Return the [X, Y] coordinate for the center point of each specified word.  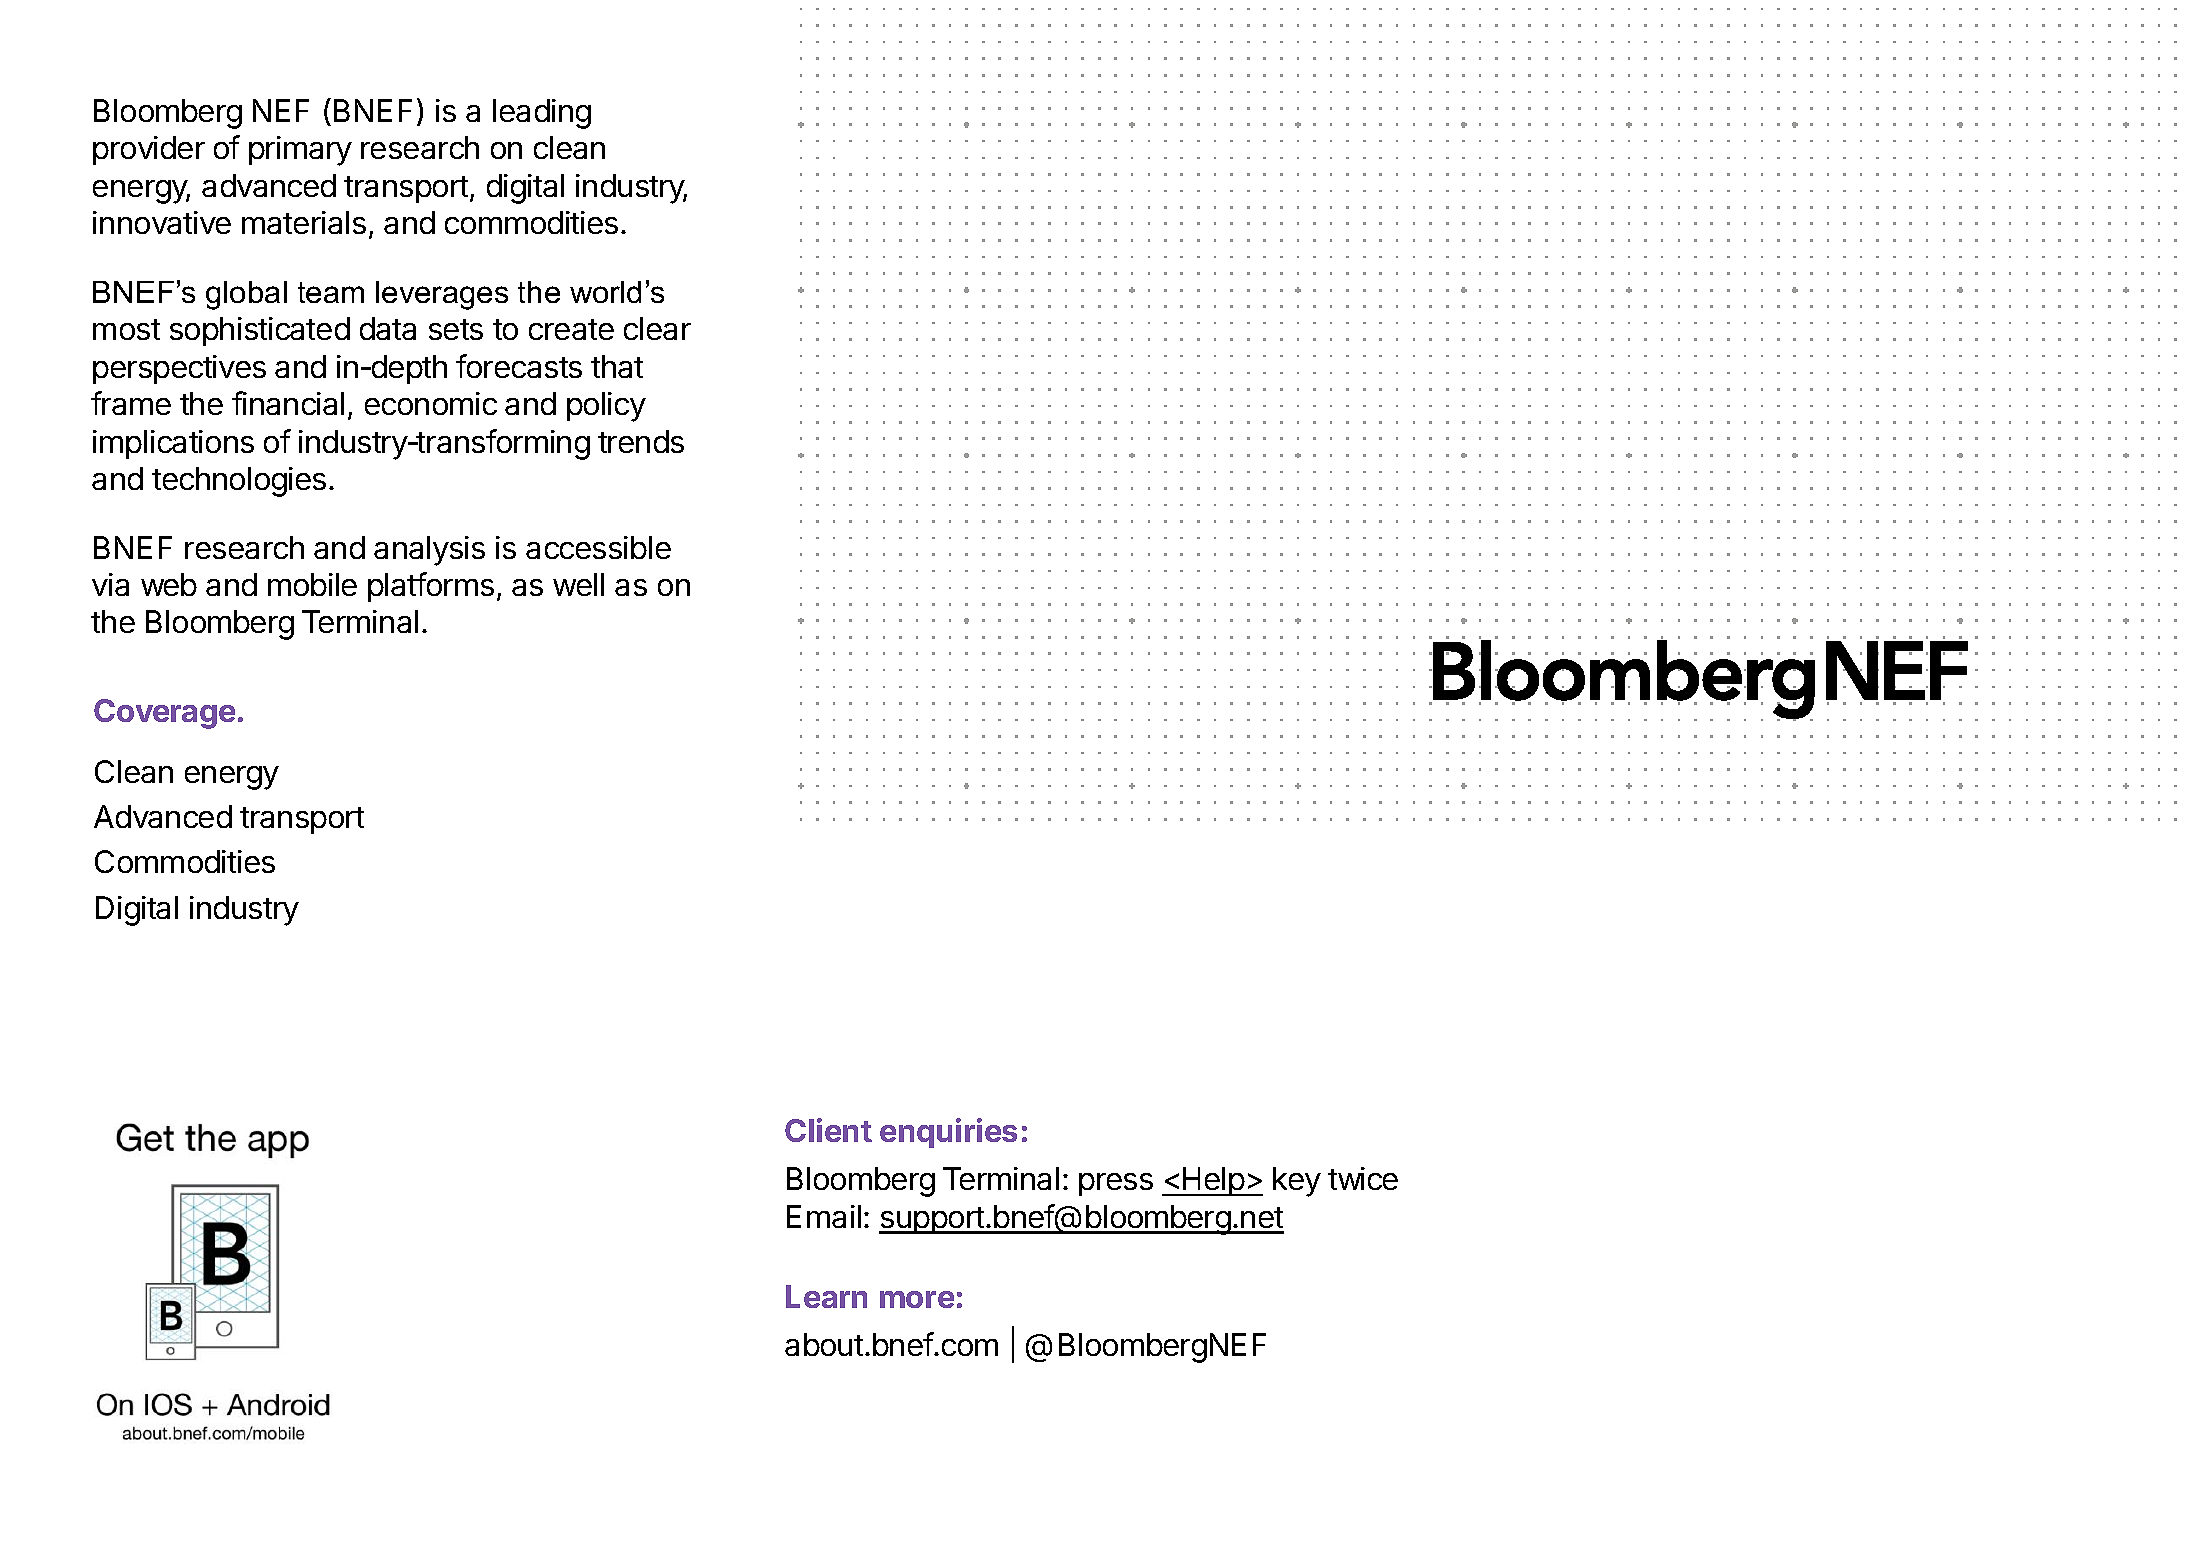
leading [542, 114]
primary [300, 151]
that [617, 366]
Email [824, 1216]
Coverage [164, 714]
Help [1213, 1181]
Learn [826, 1296]
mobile [312, 584]
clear [657, 328]
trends [641, 441]
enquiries [948, 1133]
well [578, 584]
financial [288, 403]
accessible [598, 547]
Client [828, 1130]
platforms [431, 587]
